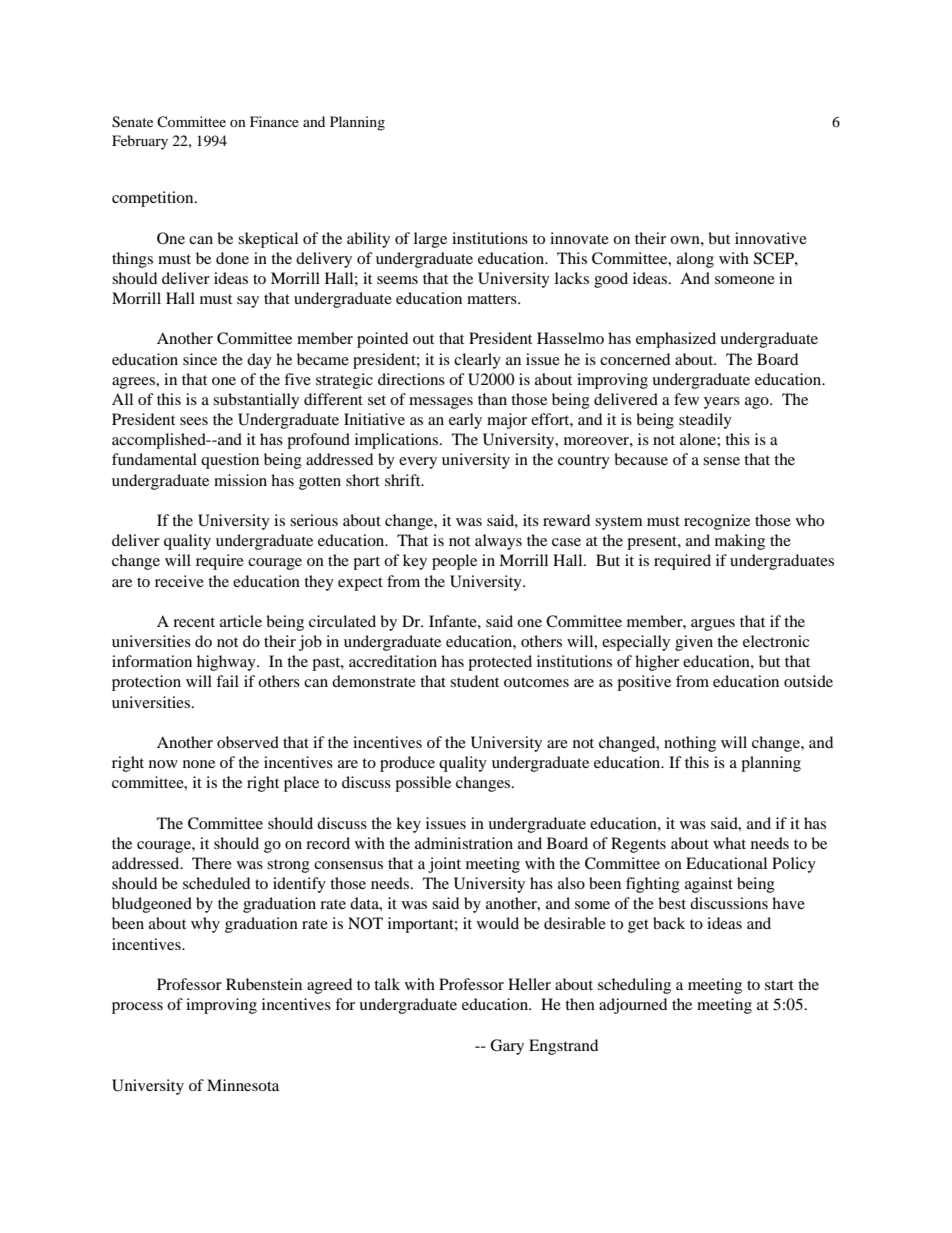  What do you see at coordinates (498, 542) in the screenshot?
I see `always` at bounding box center [498, 542].
